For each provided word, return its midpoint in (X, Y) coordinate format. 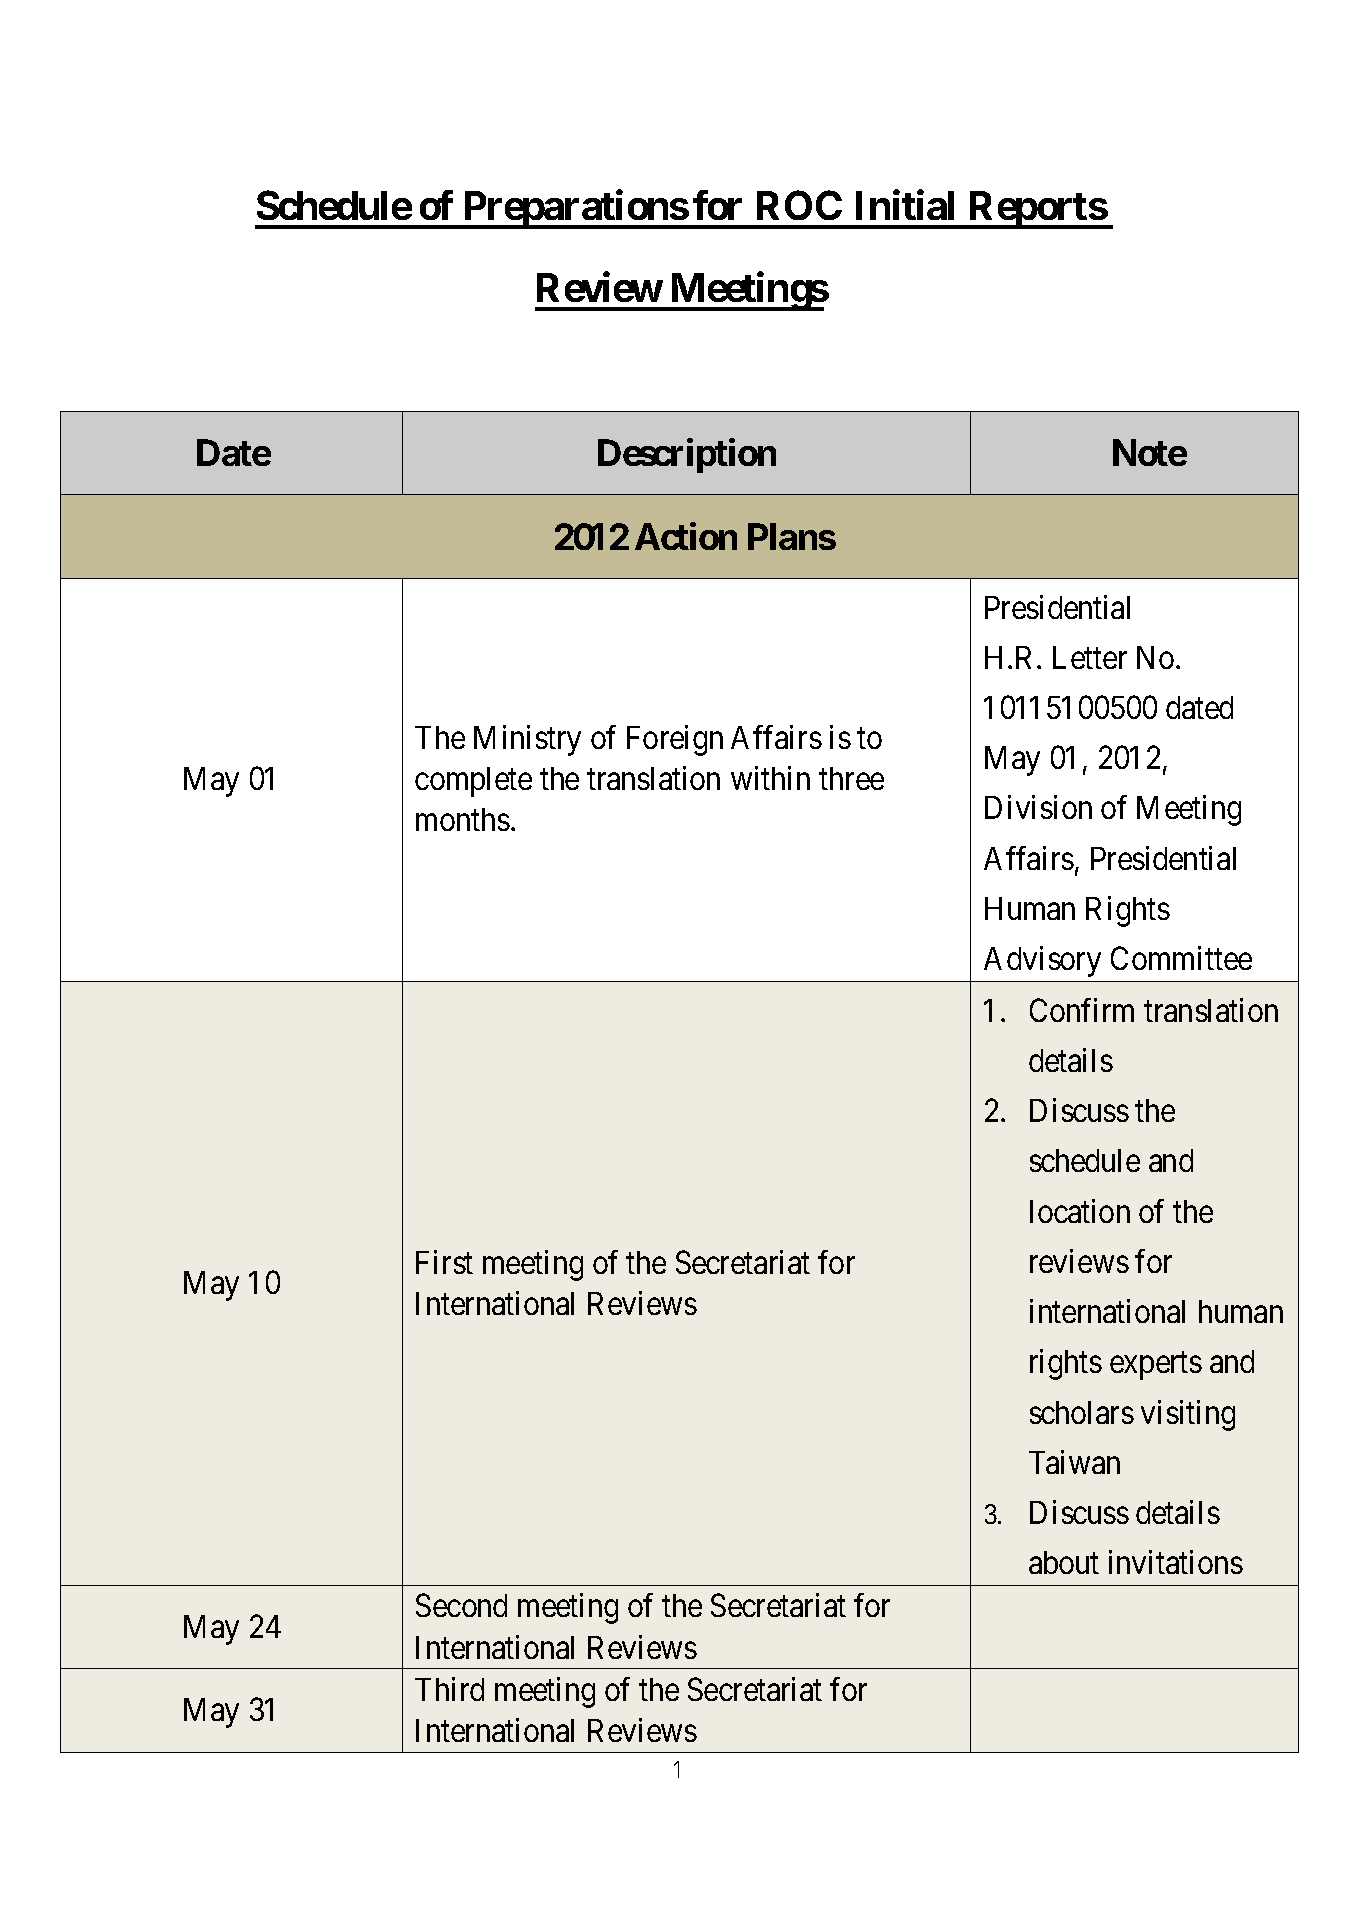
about (1064, 1562)
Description (687, 456)
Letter (1090, 657)
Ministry (527, 740)
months (463, 819)
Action (686, 536)
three (851, 778)
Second (461, 1605)
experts (1156, 1366)
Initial (905, 205)
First (444, 1262)
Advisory (1042, 961)
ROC (799, 205)
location (1080, 1211)
